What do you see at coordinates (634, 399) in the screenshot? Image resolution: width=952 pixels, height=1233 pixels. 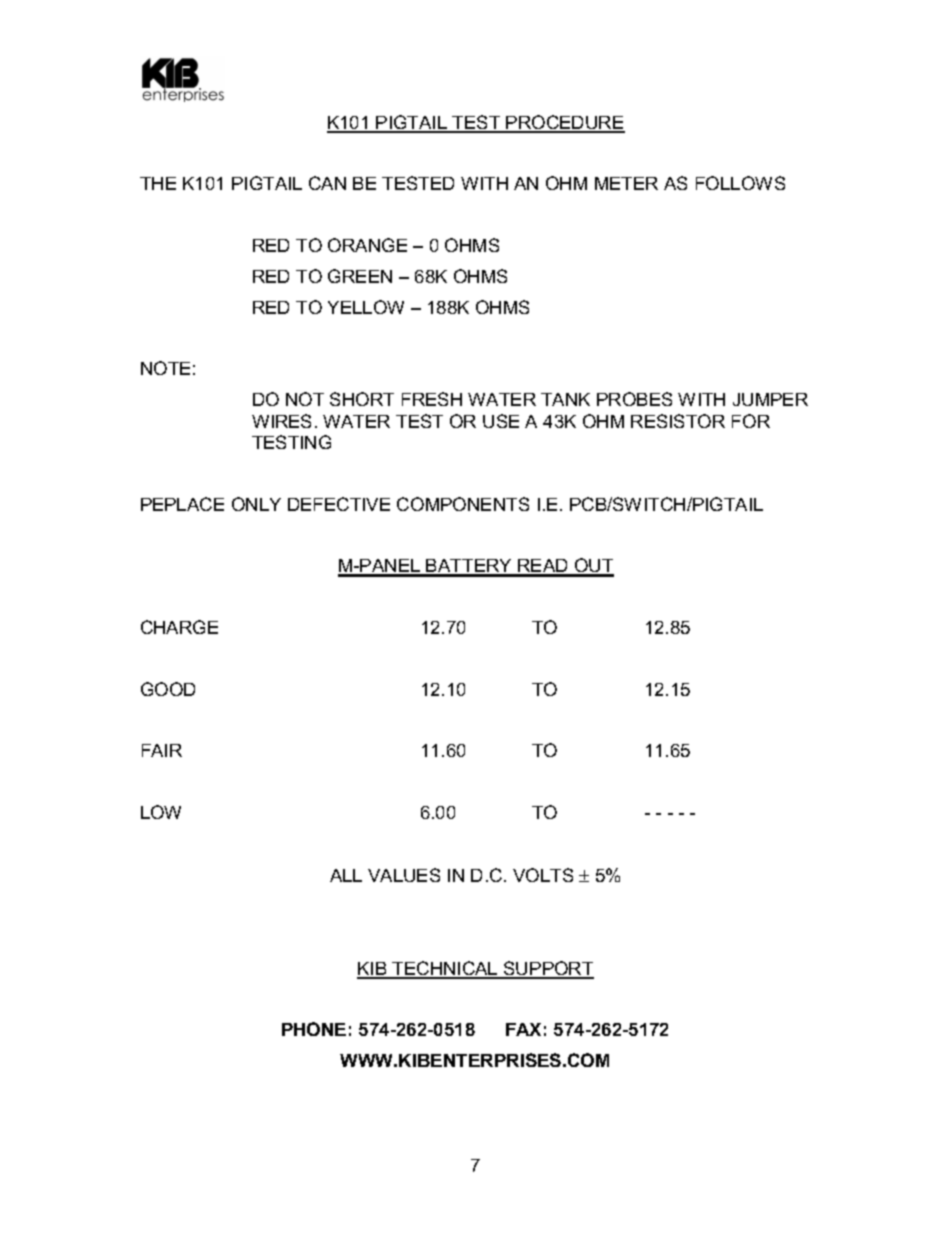 I see `PROBES` at bounding box center [634, 399].
